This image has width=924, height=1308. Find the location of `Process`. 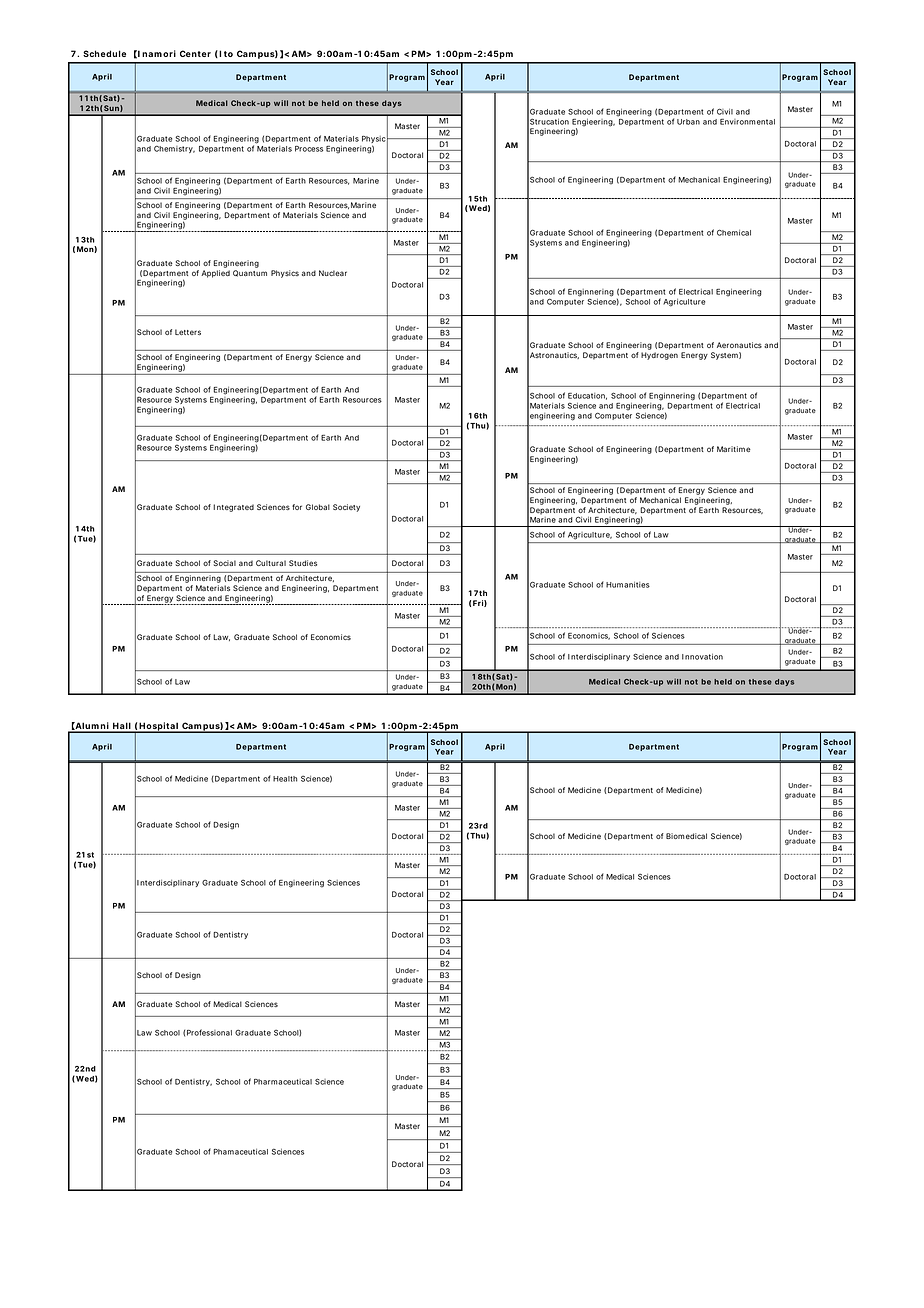

Process is located at coordinates (309, 149).
